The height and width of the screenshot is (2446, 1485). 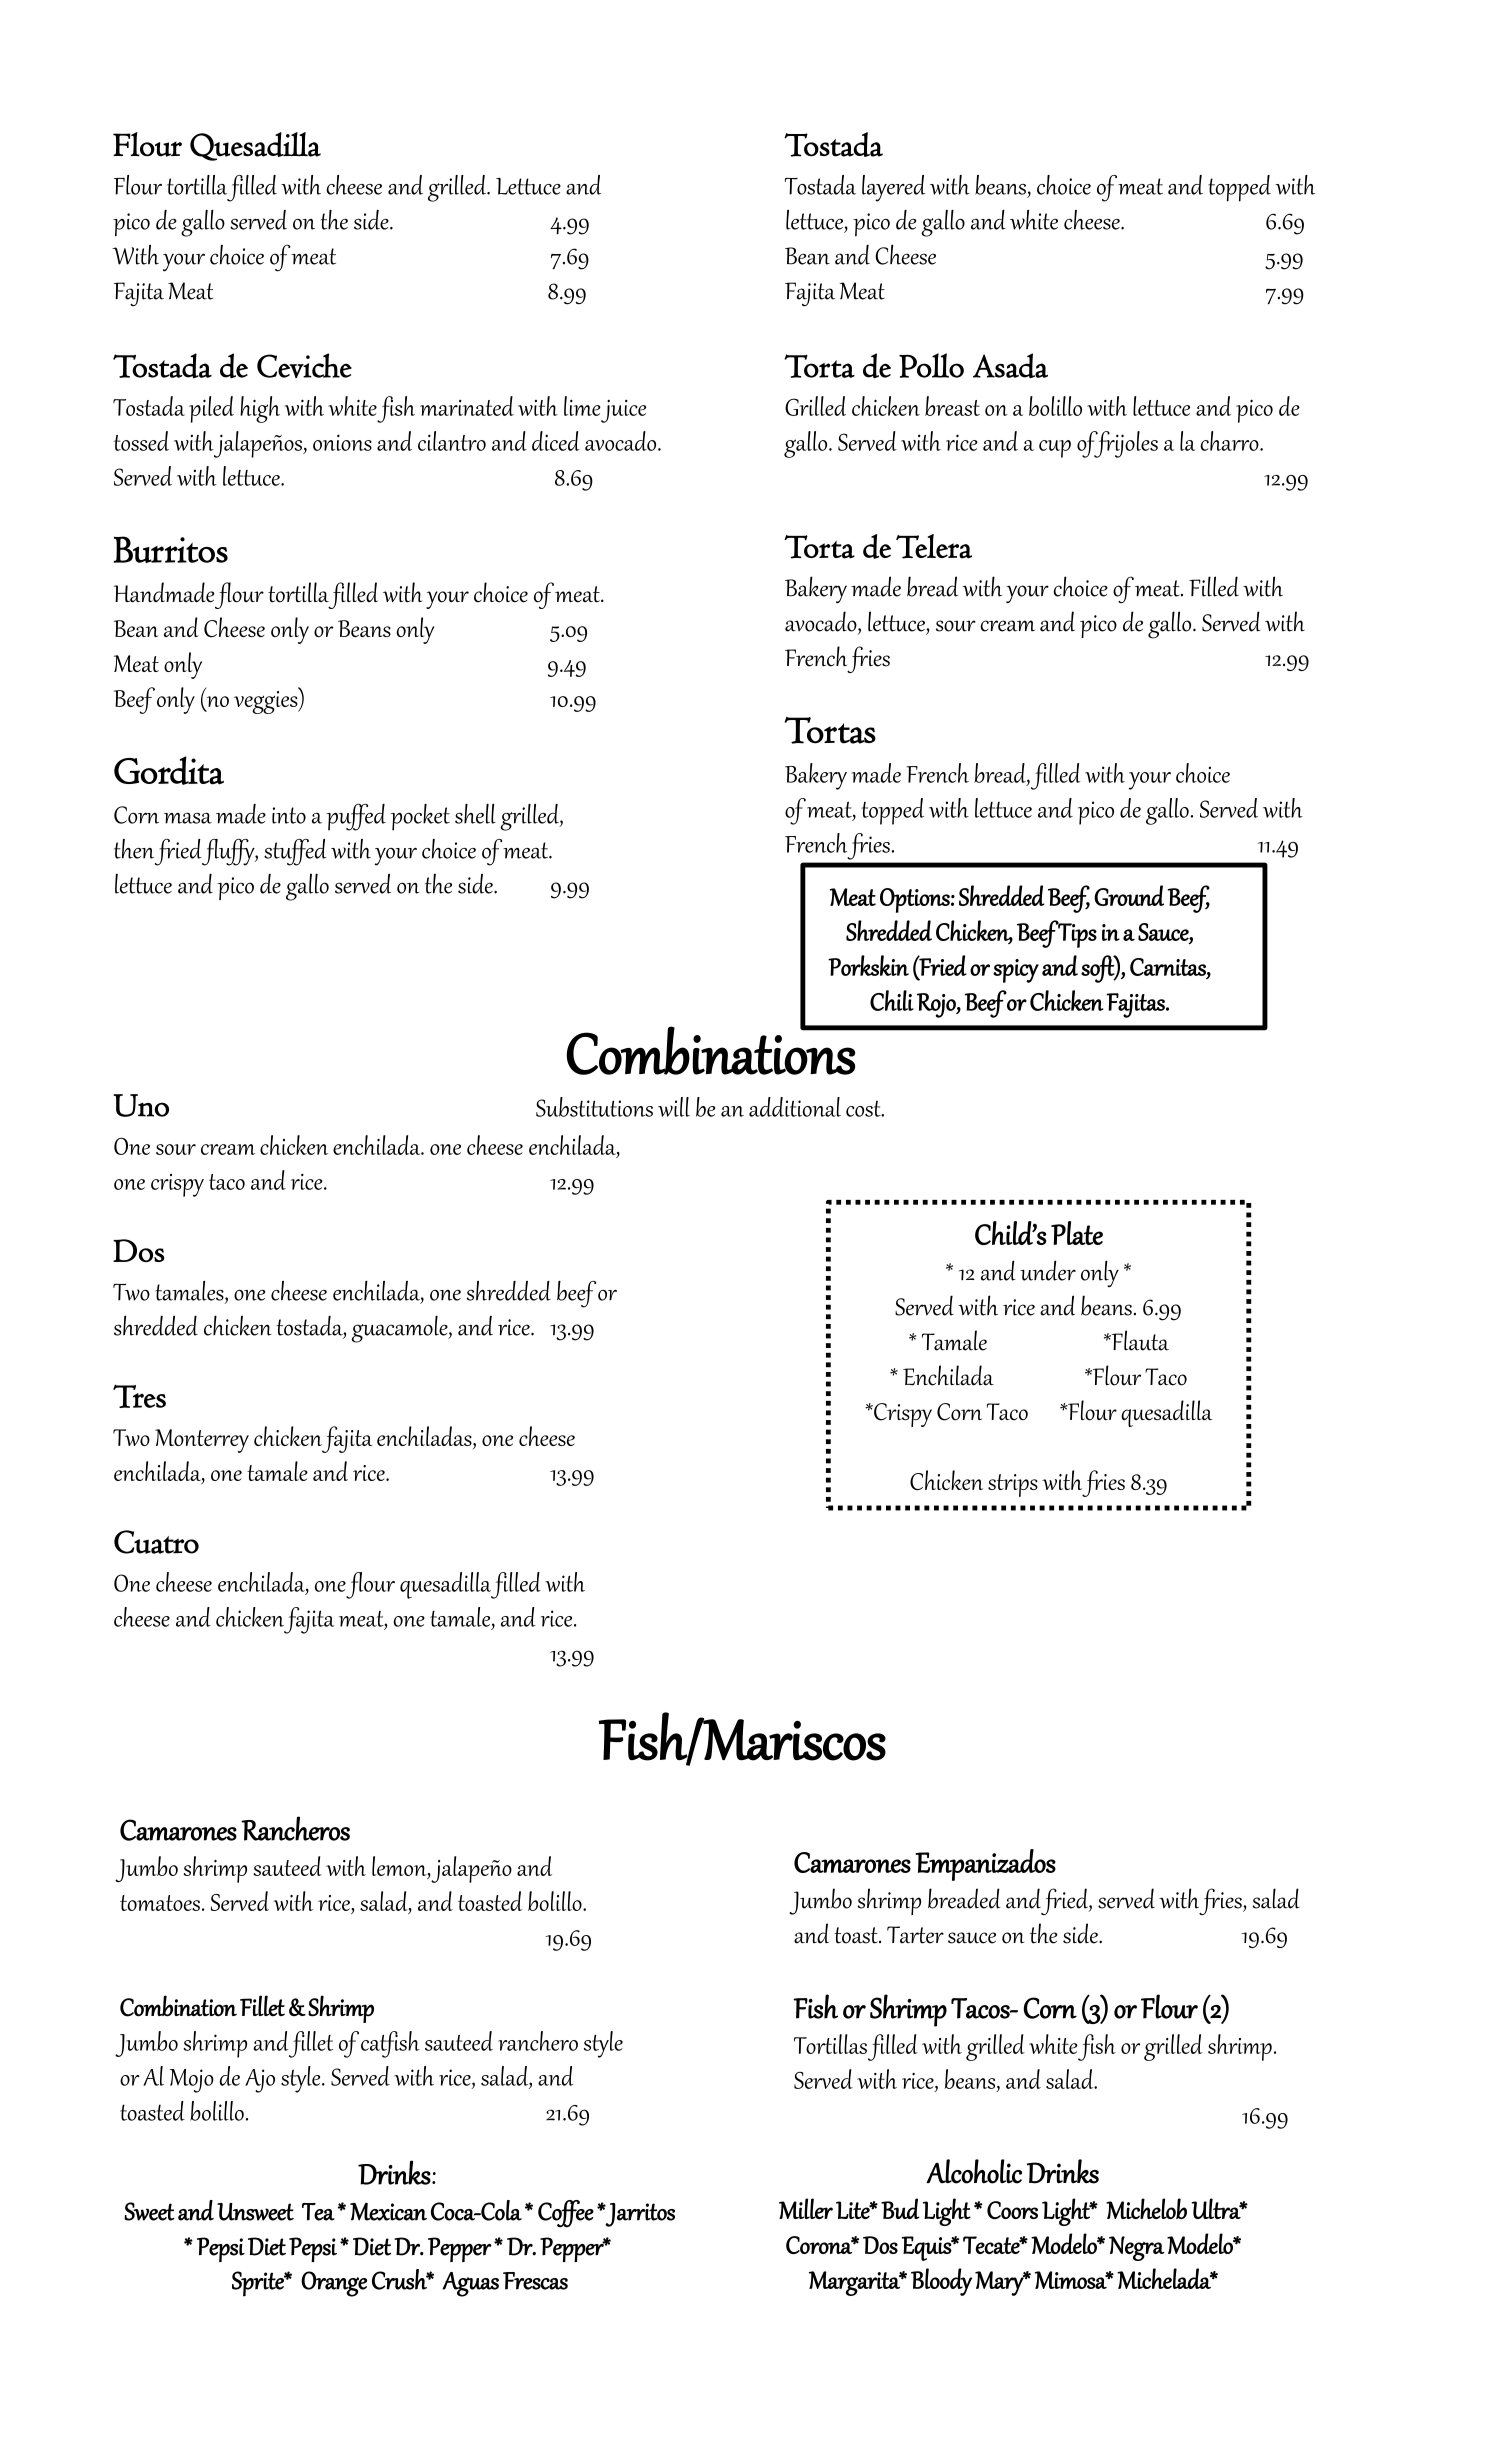 What do you see at coordinates (1010, 365) in the screenshot?
I see `Asada` at bounding box center [1010, 365].
